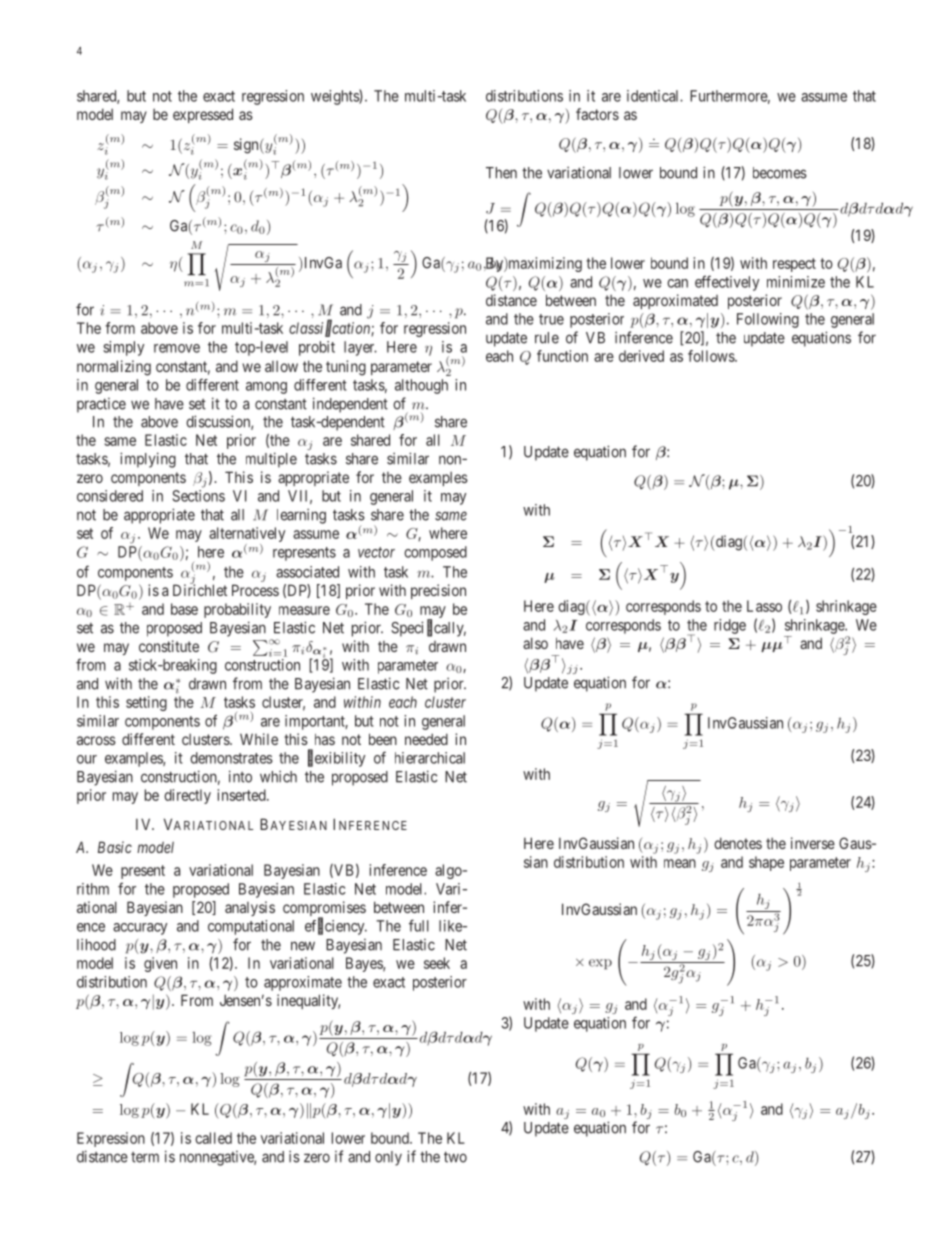 Image resolution: width=952 pixels, height=1233 pixels. What do you see at coordinates (430, 758) in the screenshot?
I see `hierarchical` at bounding box center [430, 758].
